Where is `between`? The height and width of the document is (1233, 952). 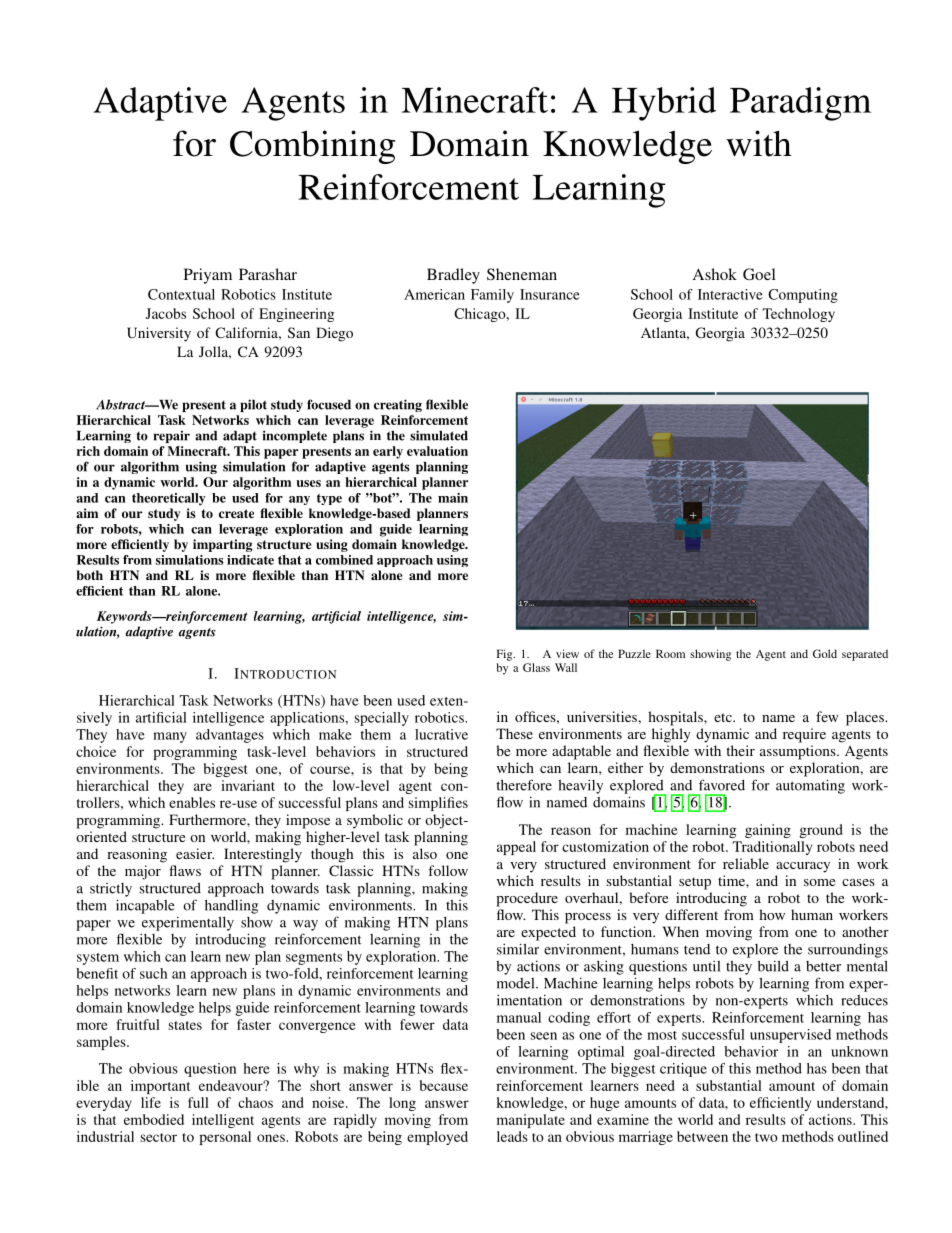 between is located at coordinates (702, 1136).
